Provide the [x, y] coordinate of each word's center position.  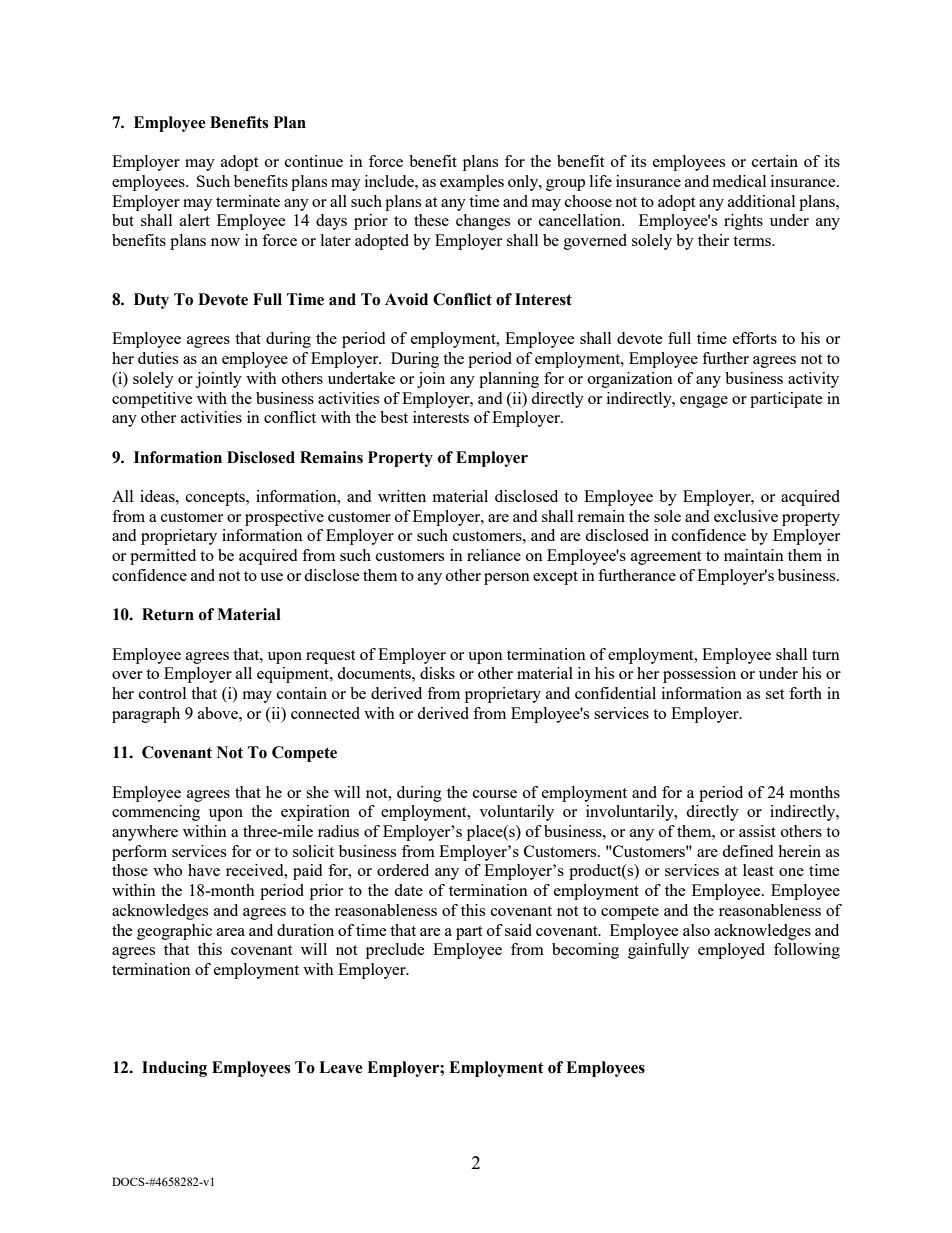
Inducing [174, 1069]
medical [739, 181]
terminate [248, 201]
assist [757, 831]
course [495, 794]
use [271, 577]
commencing [156, 813]
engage [704, 402]
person [507, 579]
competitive [152, 400]
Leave [341, 1067]
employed [731, 951]
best [394, 417]
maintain [754, 555]
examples [472, 183]
